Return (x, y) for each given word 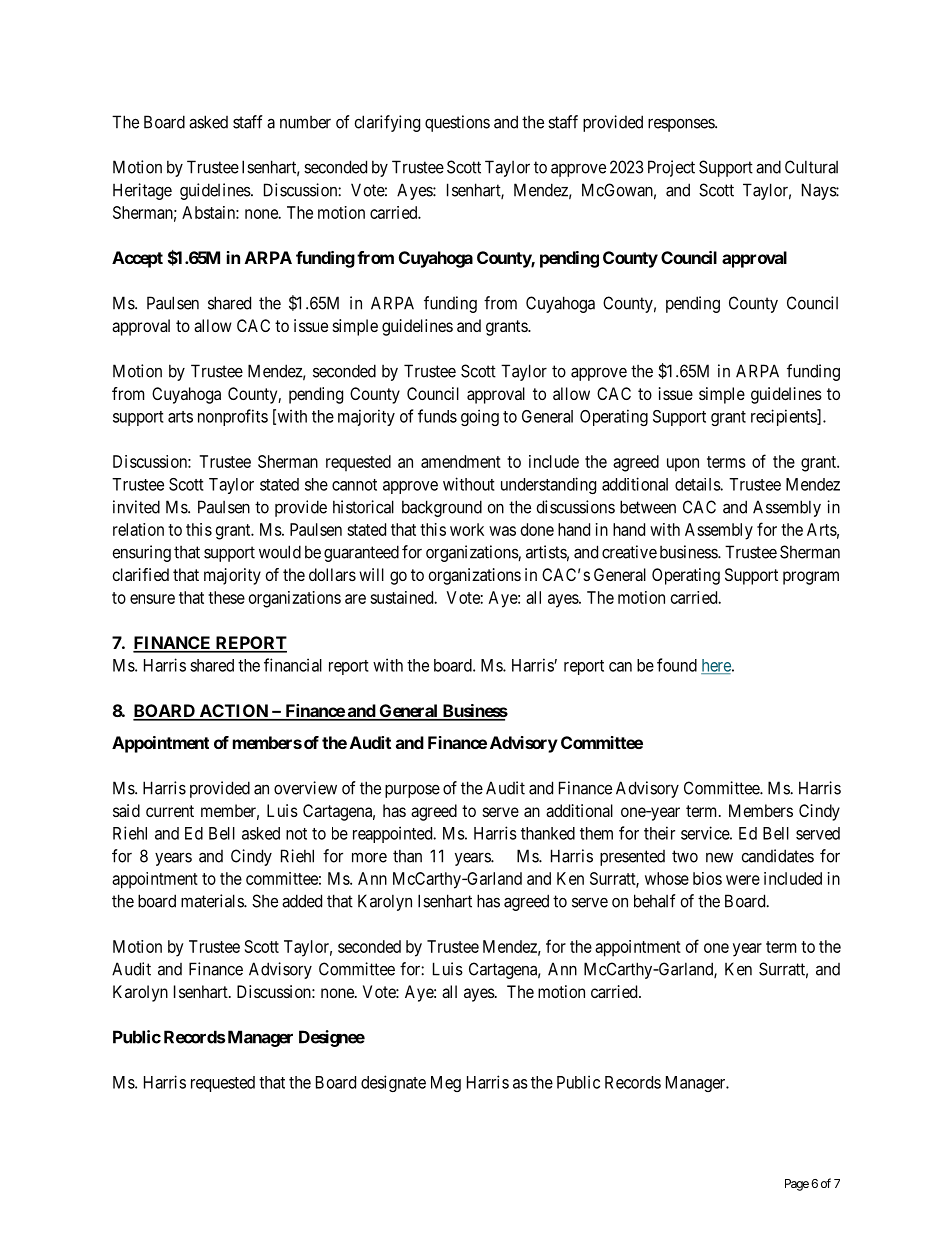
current (170, 811)
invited (136, 507)
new (719, 858)
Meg (446, 1084)
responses (682, 125)
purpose (412, 791)
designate (393, 1083)
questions (457, 123)
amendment (461, 461)
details (698, 484)
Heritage (142, 191)
